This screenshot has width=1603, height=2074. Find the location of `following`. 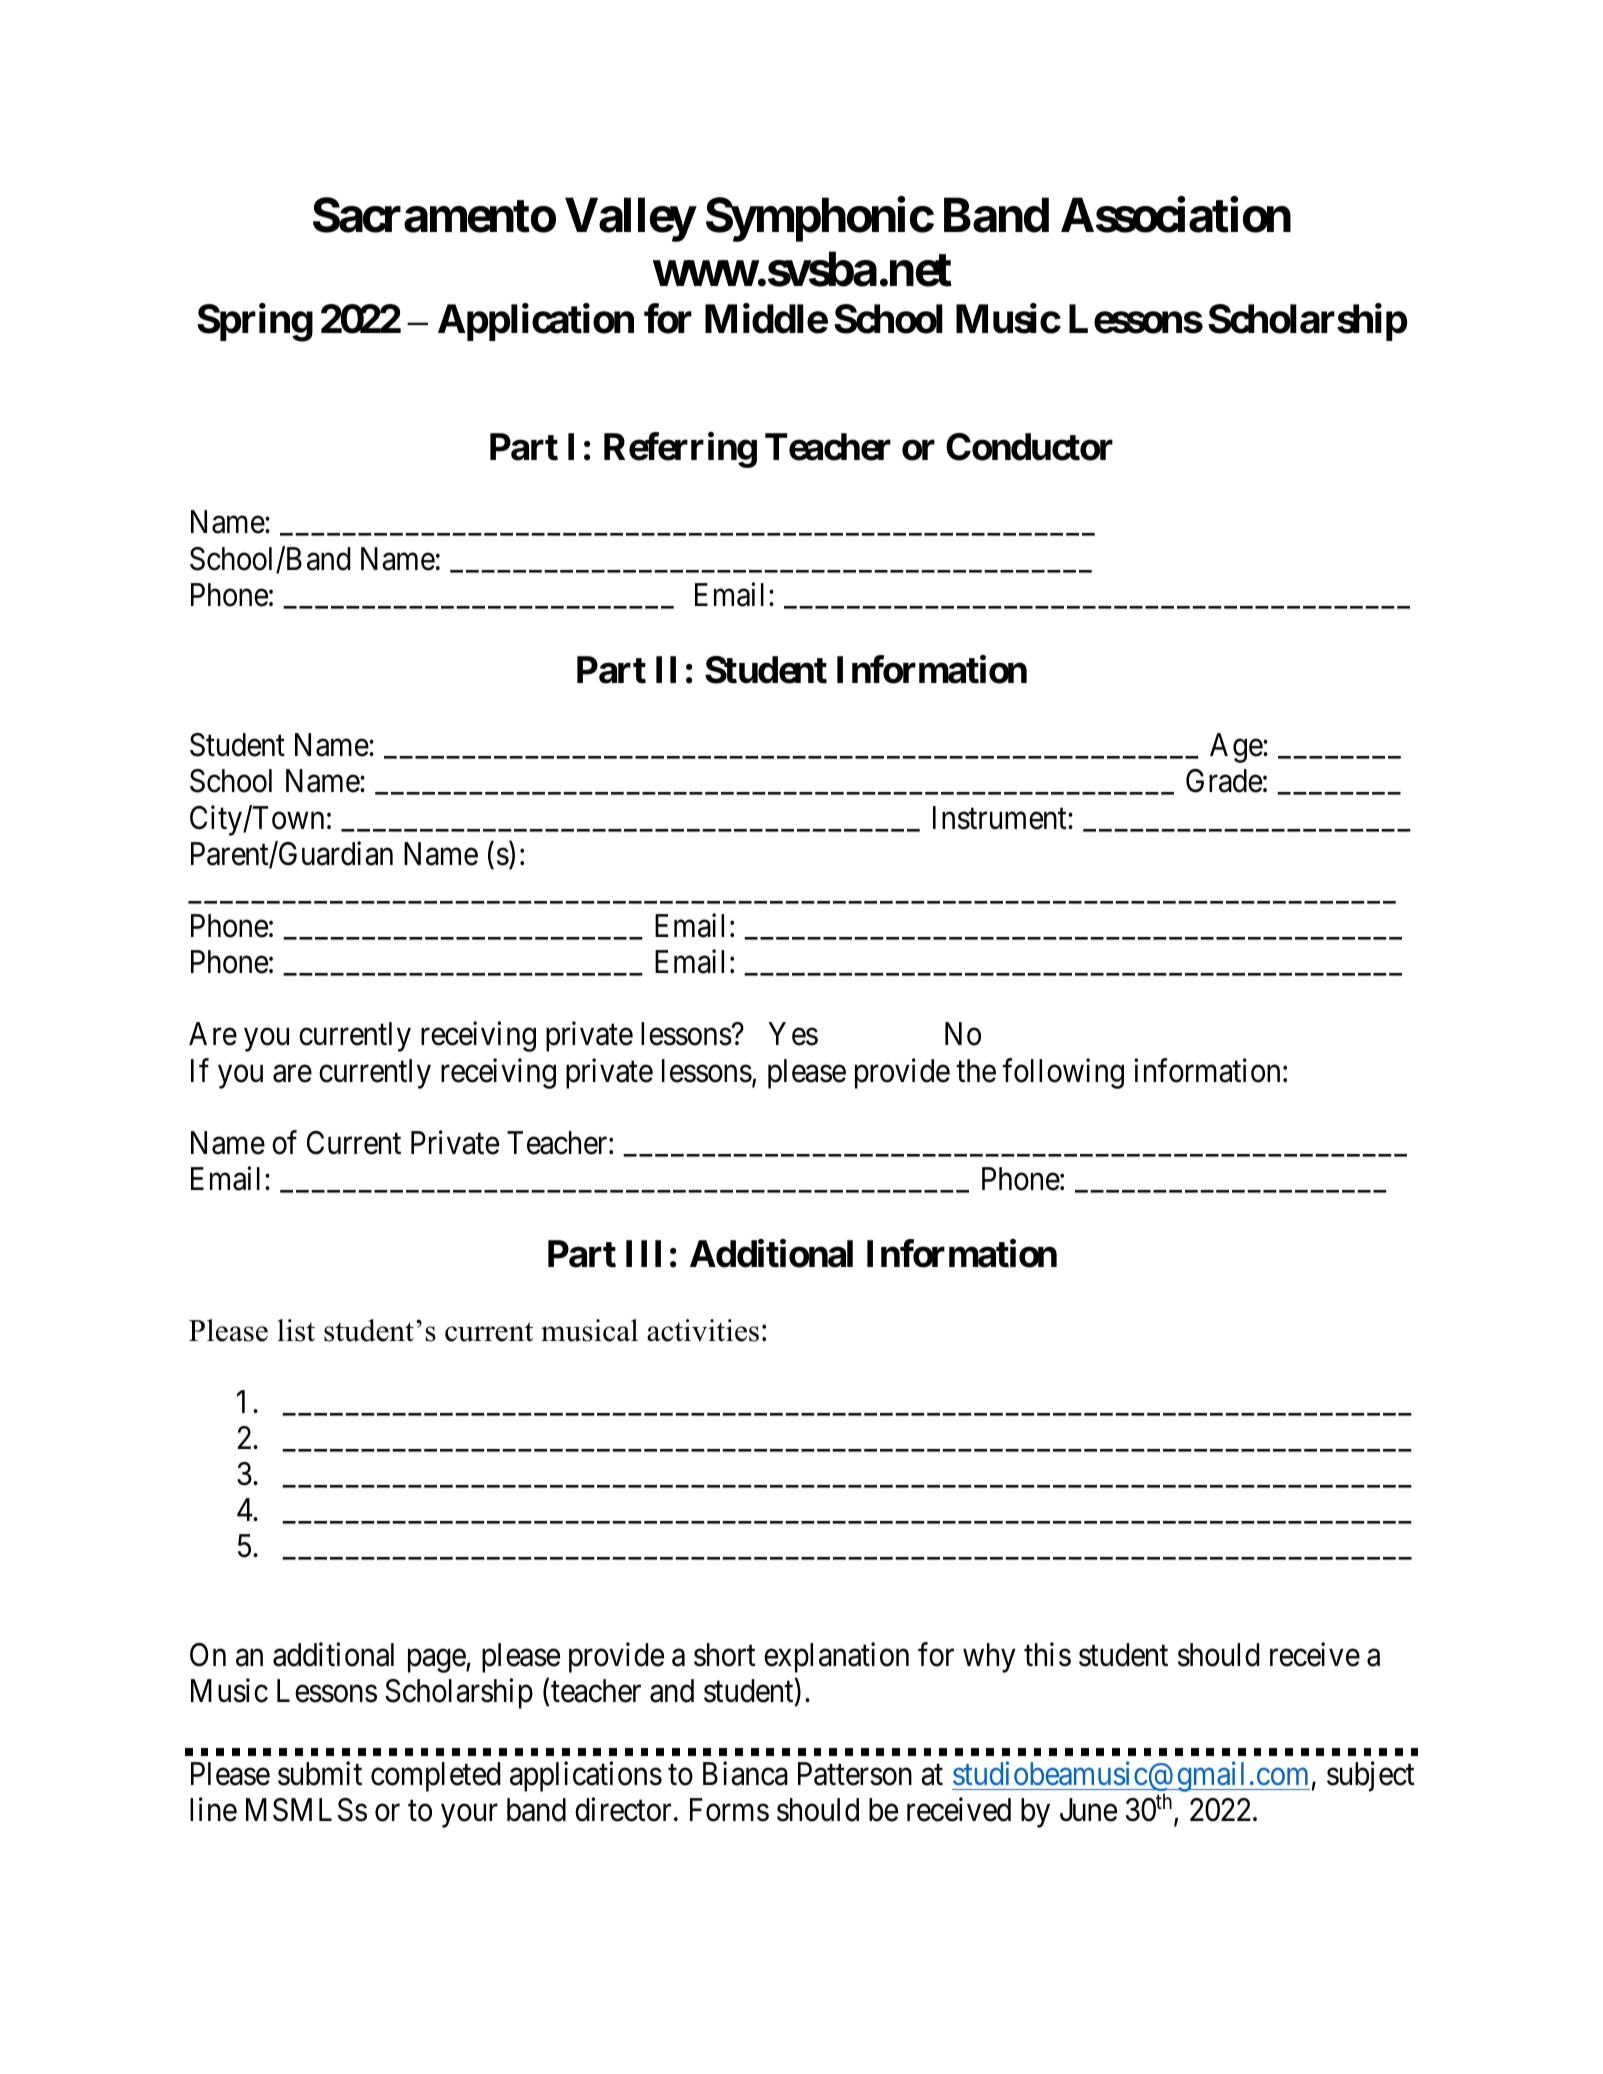

following is located at coordinates (1063, 1073).
